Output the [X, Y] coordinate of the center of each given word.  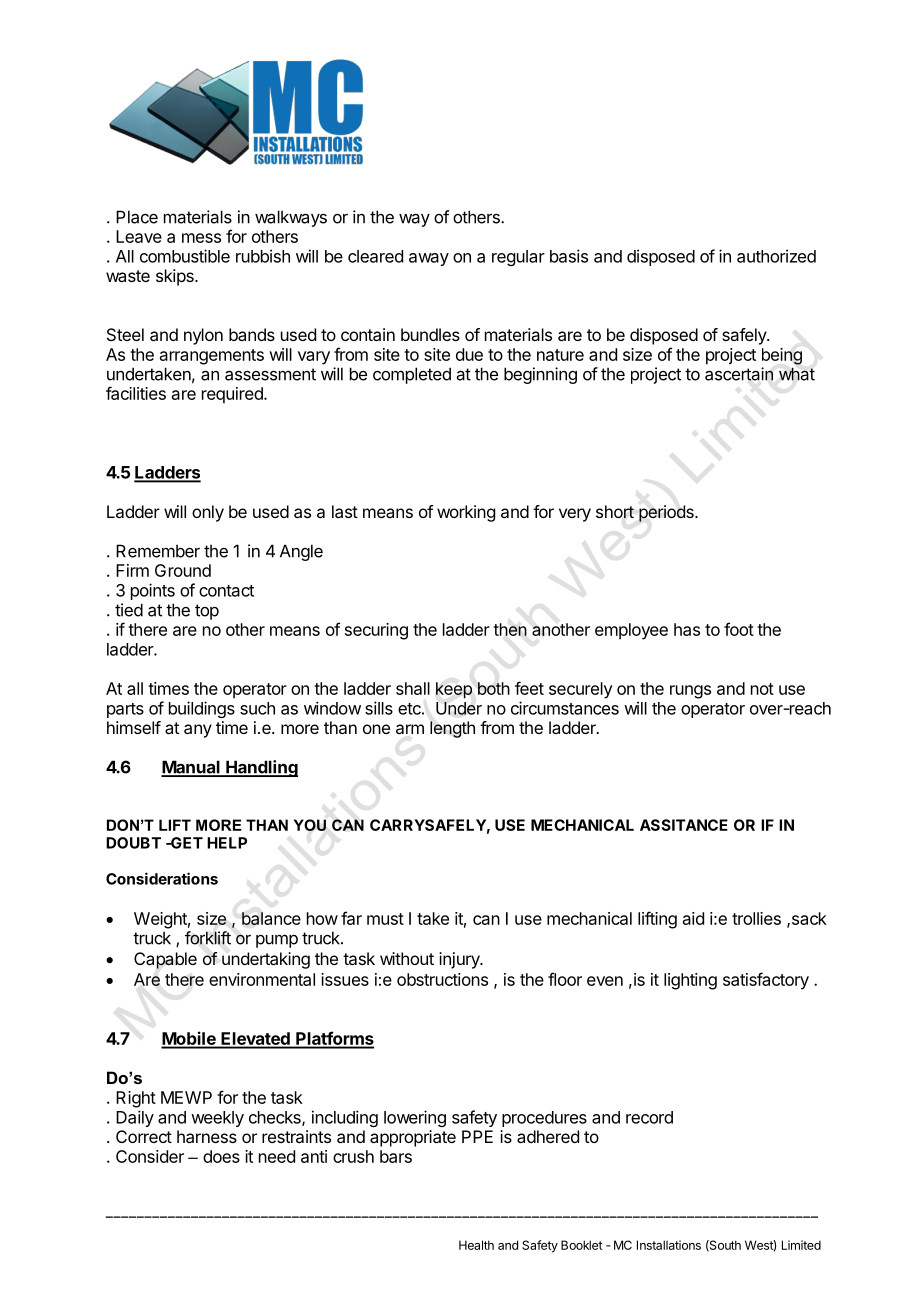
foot [739, 629]
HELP [227, 843]
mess [201, 238]
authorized [776, 256]
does [221, 1156]
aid [693, 918]
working [466, 513]
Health [476, 1245]
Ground [183, 570]
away [429, 259]
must [385, 919]
